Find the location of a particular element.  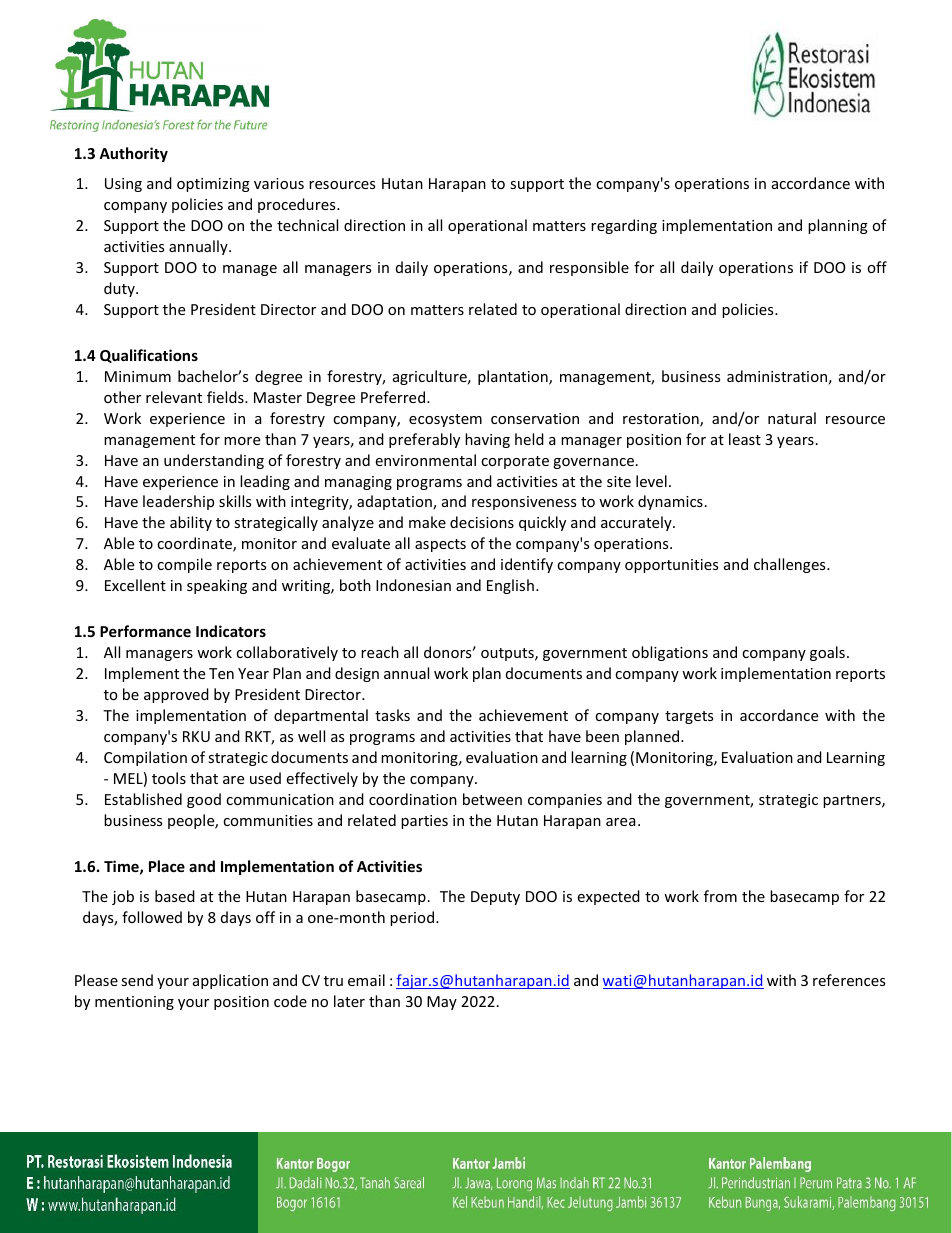

having is located at coordinates (487, 440).
